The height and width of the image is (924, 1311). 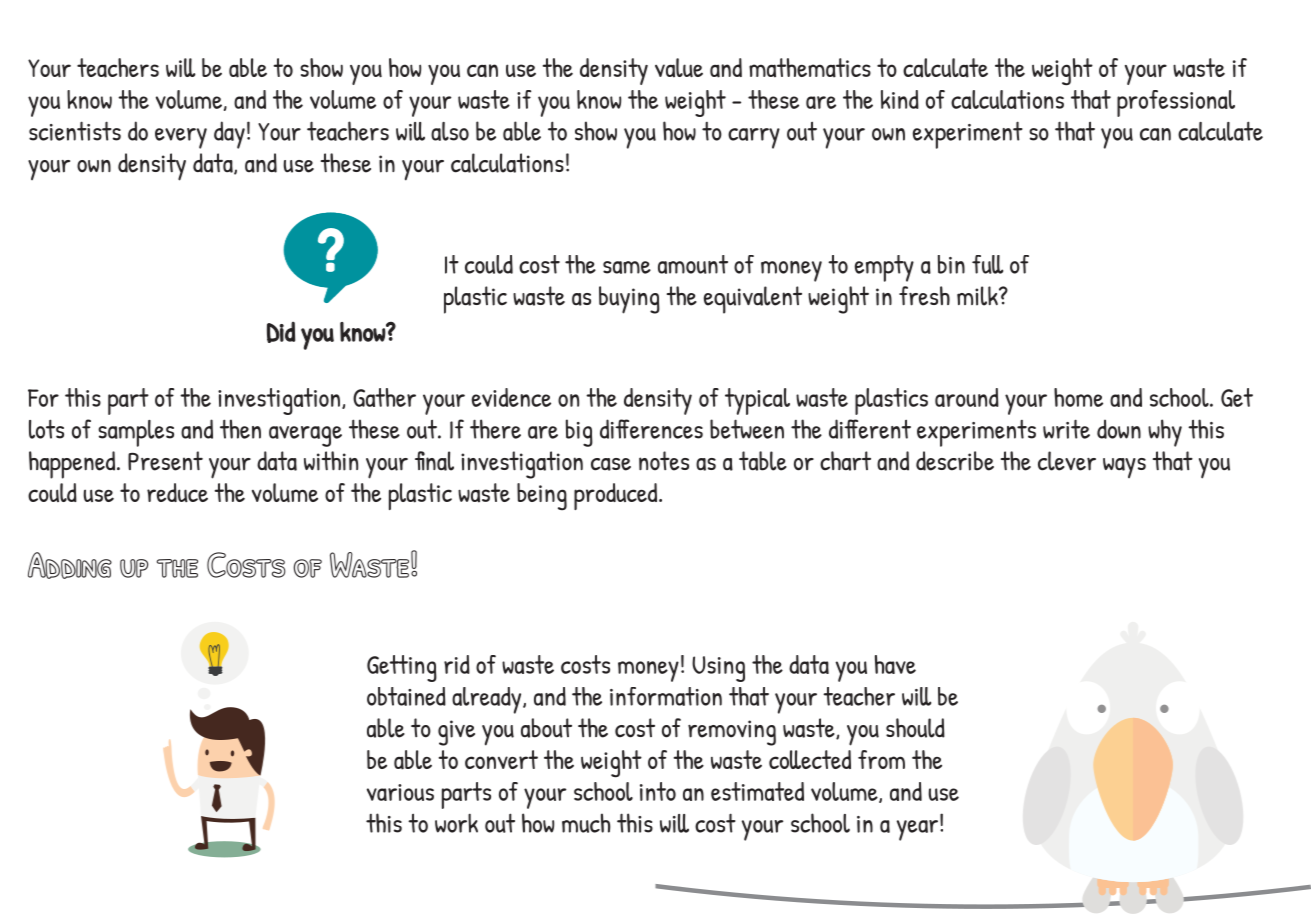 What do you see at coordinates (1067, 461) in the image?
I see `clever` at bounding box center [1067, 461].
